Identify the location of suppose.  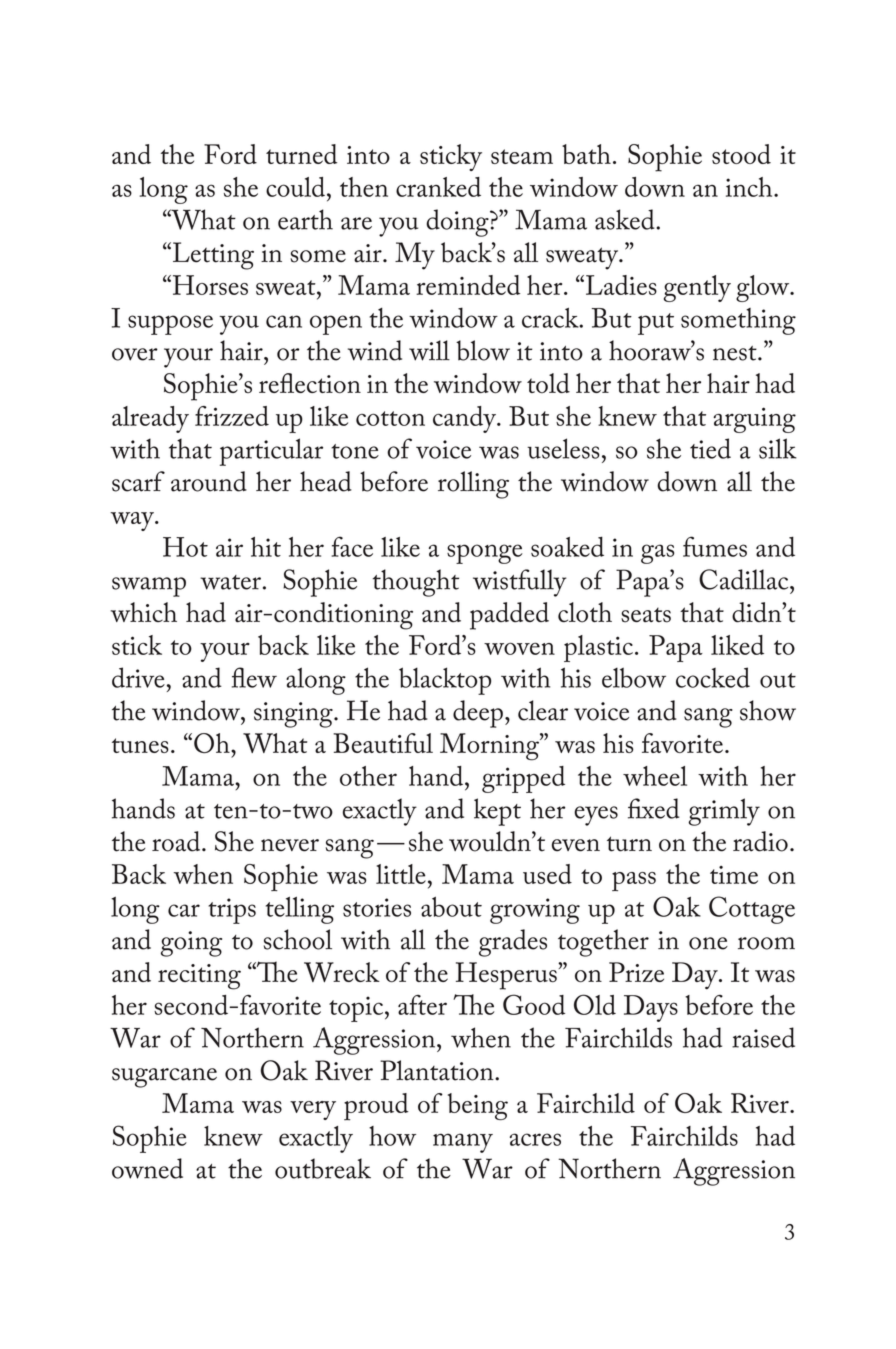
(170, 325).
